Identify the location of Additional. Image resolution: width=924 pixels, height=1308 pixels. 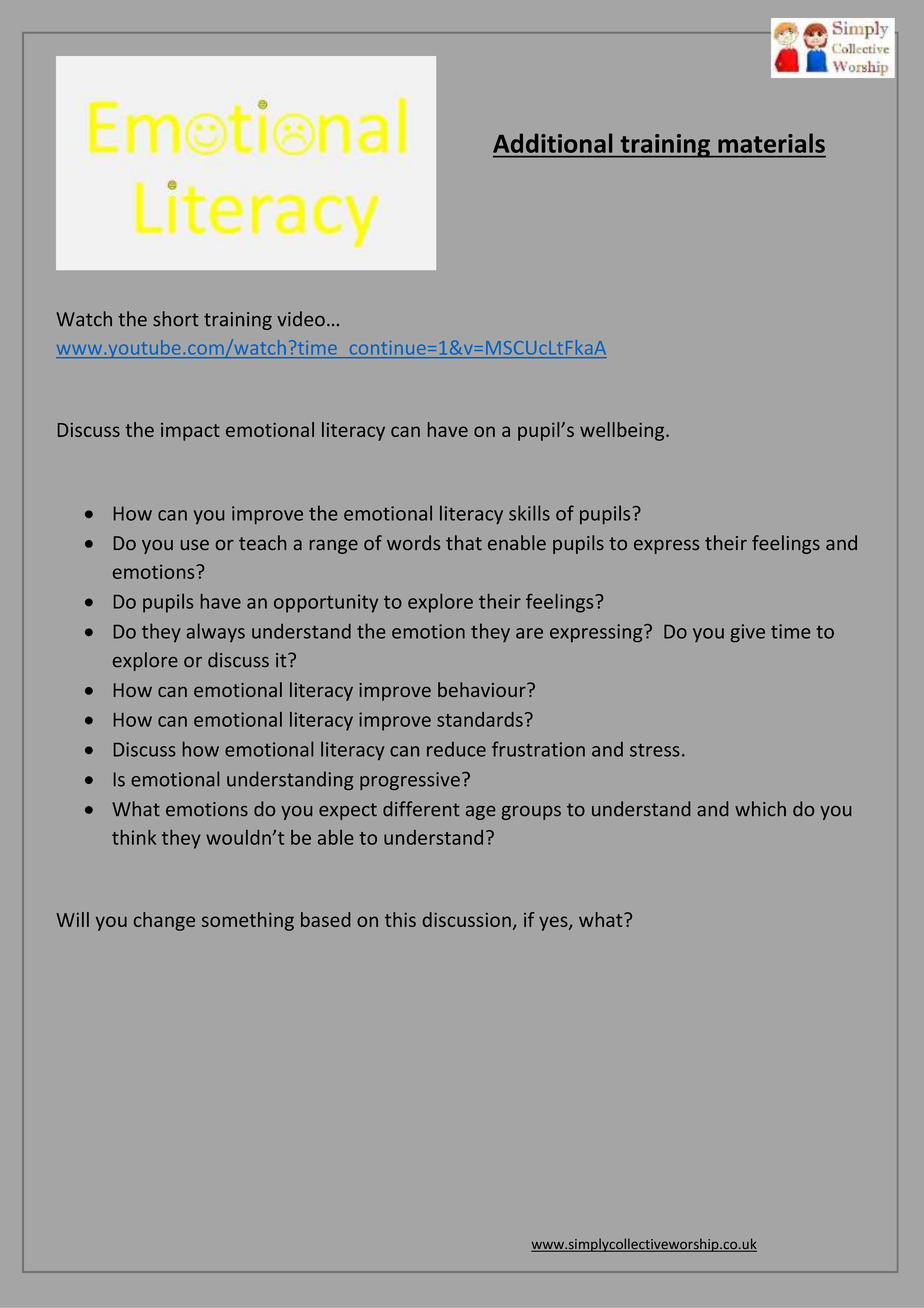
(552, 143).
